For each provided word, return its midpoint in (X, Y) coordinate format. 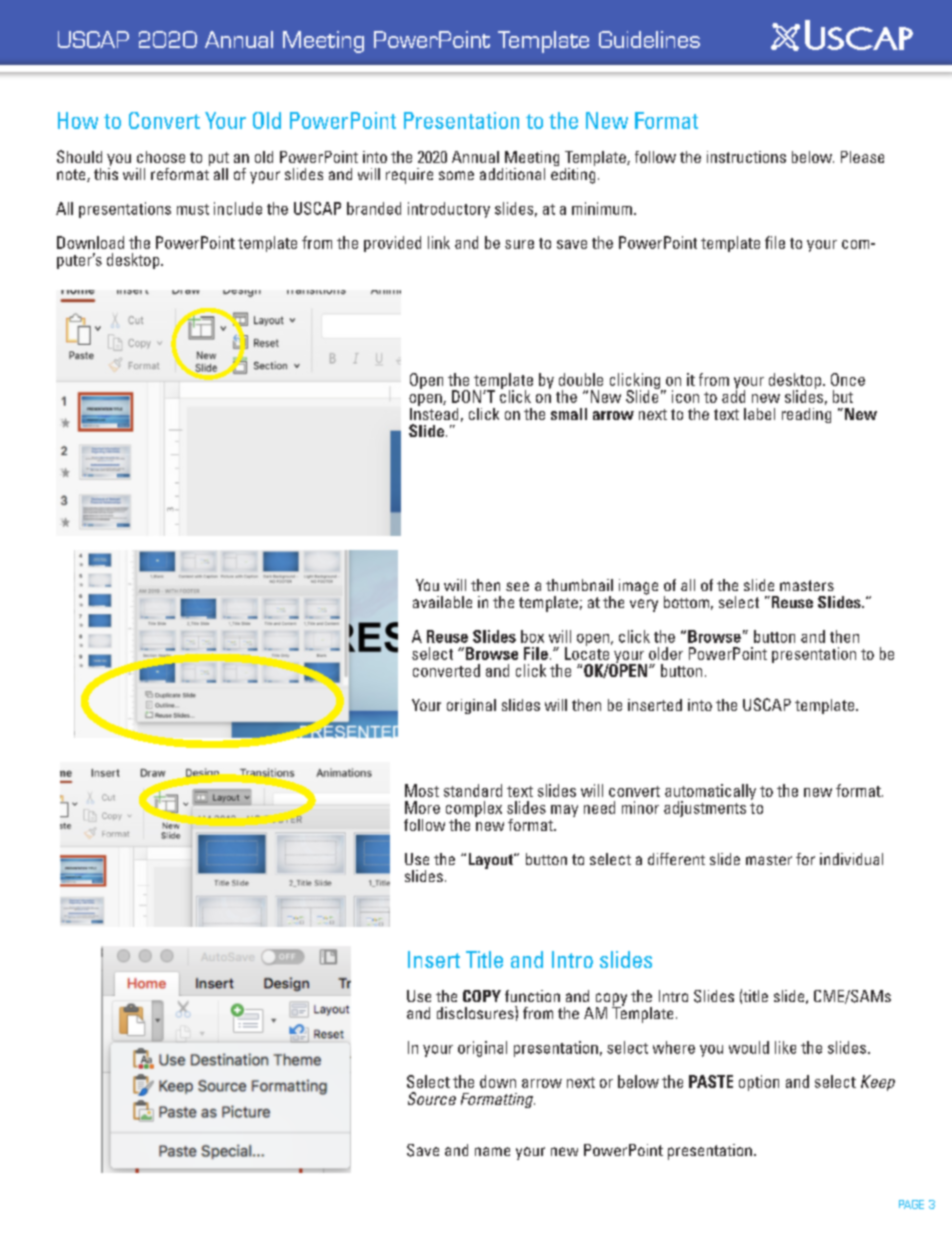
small (569, 414)
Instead (434, 412)
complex (474, 810)
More (422, 807)
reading (806, 415)
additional (512, 174)
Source (432, 1098)
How (78, 120)
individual (851, 859)
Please (862, 157)
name (492, 1151)
